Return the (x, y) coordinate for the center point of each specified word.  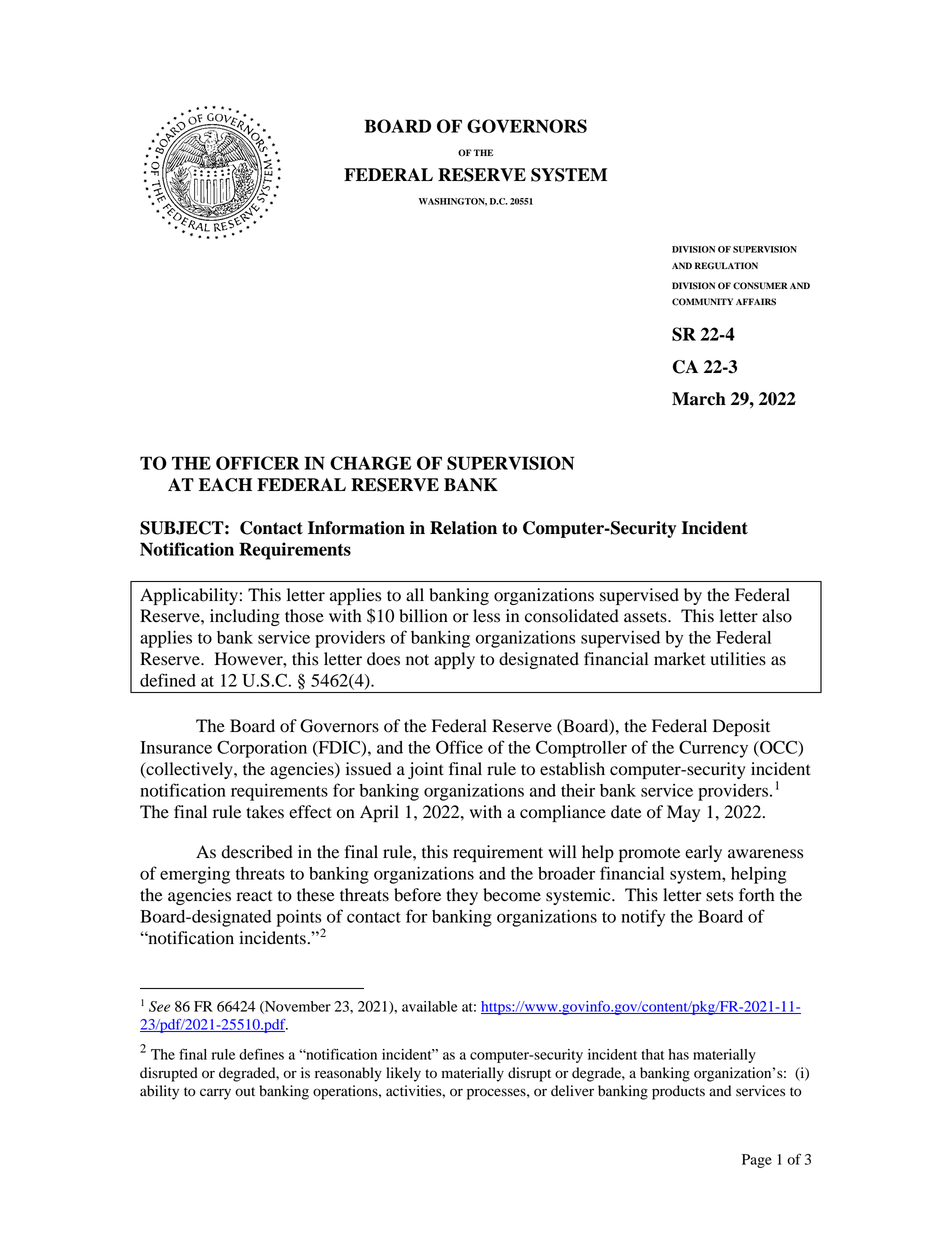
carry (215, 1094)
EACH (225, 485)
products (678, 1092)
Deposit (741, 727)
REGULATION (726, 266)
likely (403, 1074)
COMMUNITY (702, 302)
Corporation (262, 749)
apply (454, 660)
